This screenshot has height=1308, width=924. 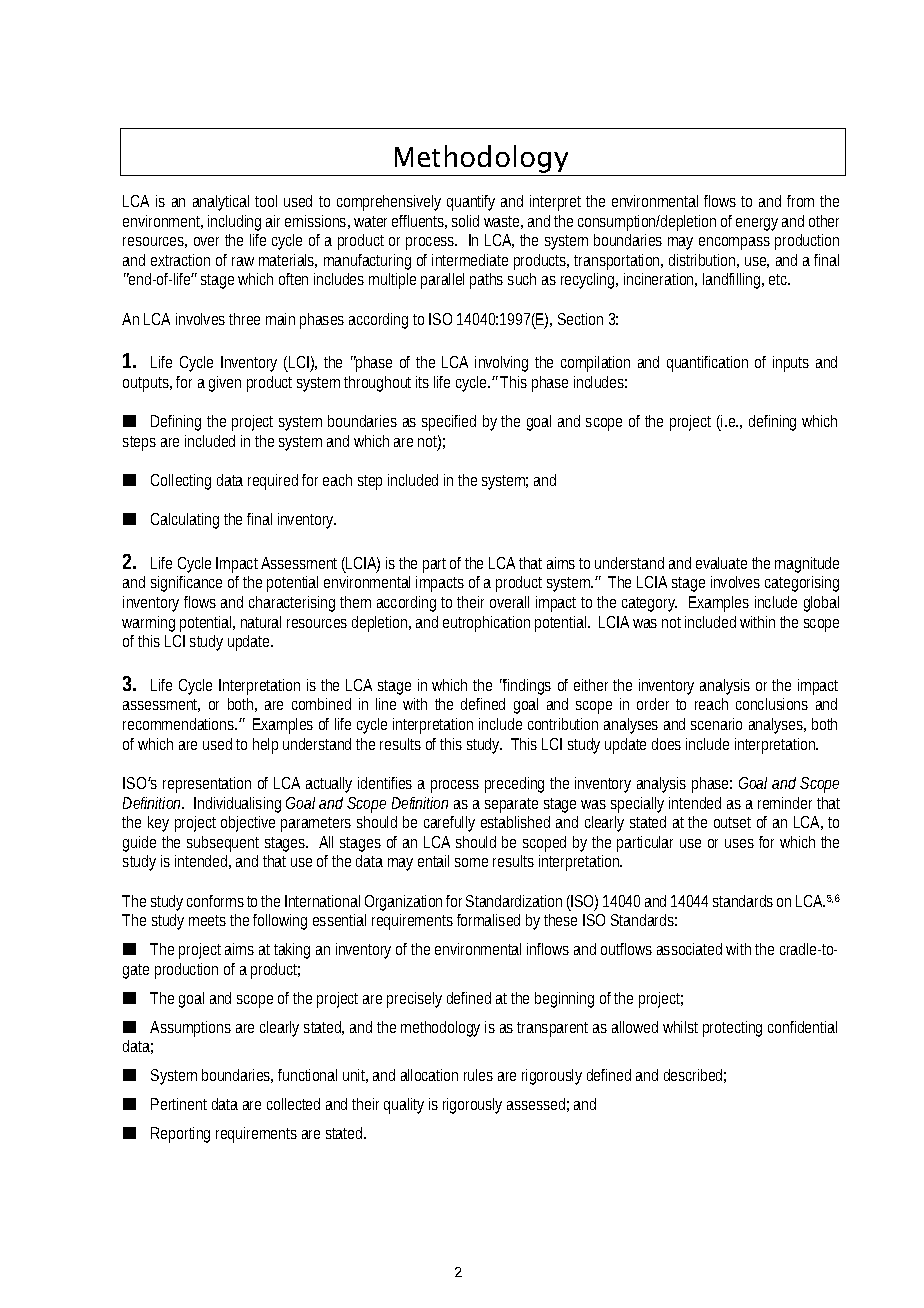 I want to click on encompass, so click(x=734, y=243).
